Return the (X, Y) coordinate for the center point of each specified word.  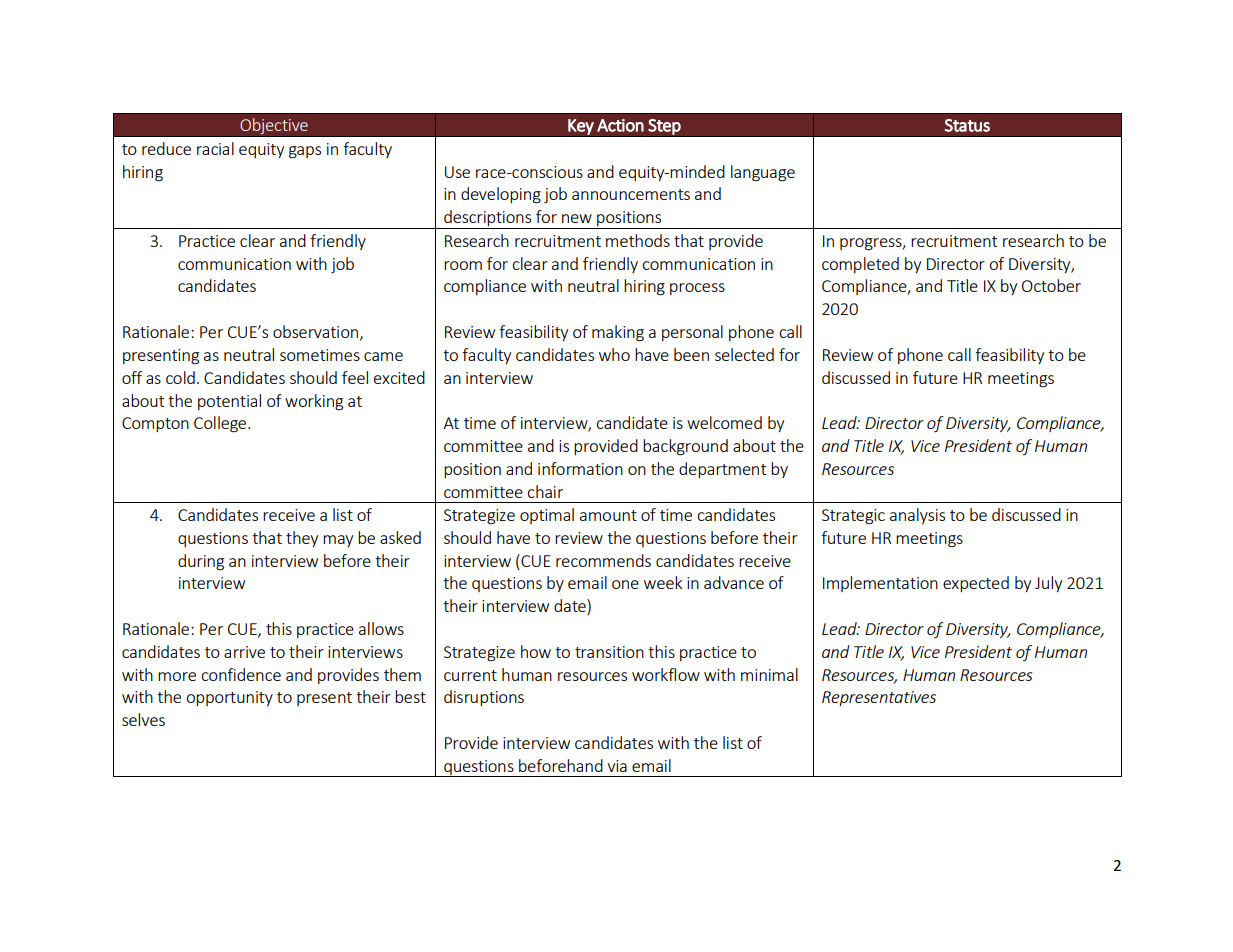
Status (967, 125)
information (580, 468)
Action (620, 125)
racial (215, 148)
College (221, 424)
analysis (917, 516)
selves (143, 719)
